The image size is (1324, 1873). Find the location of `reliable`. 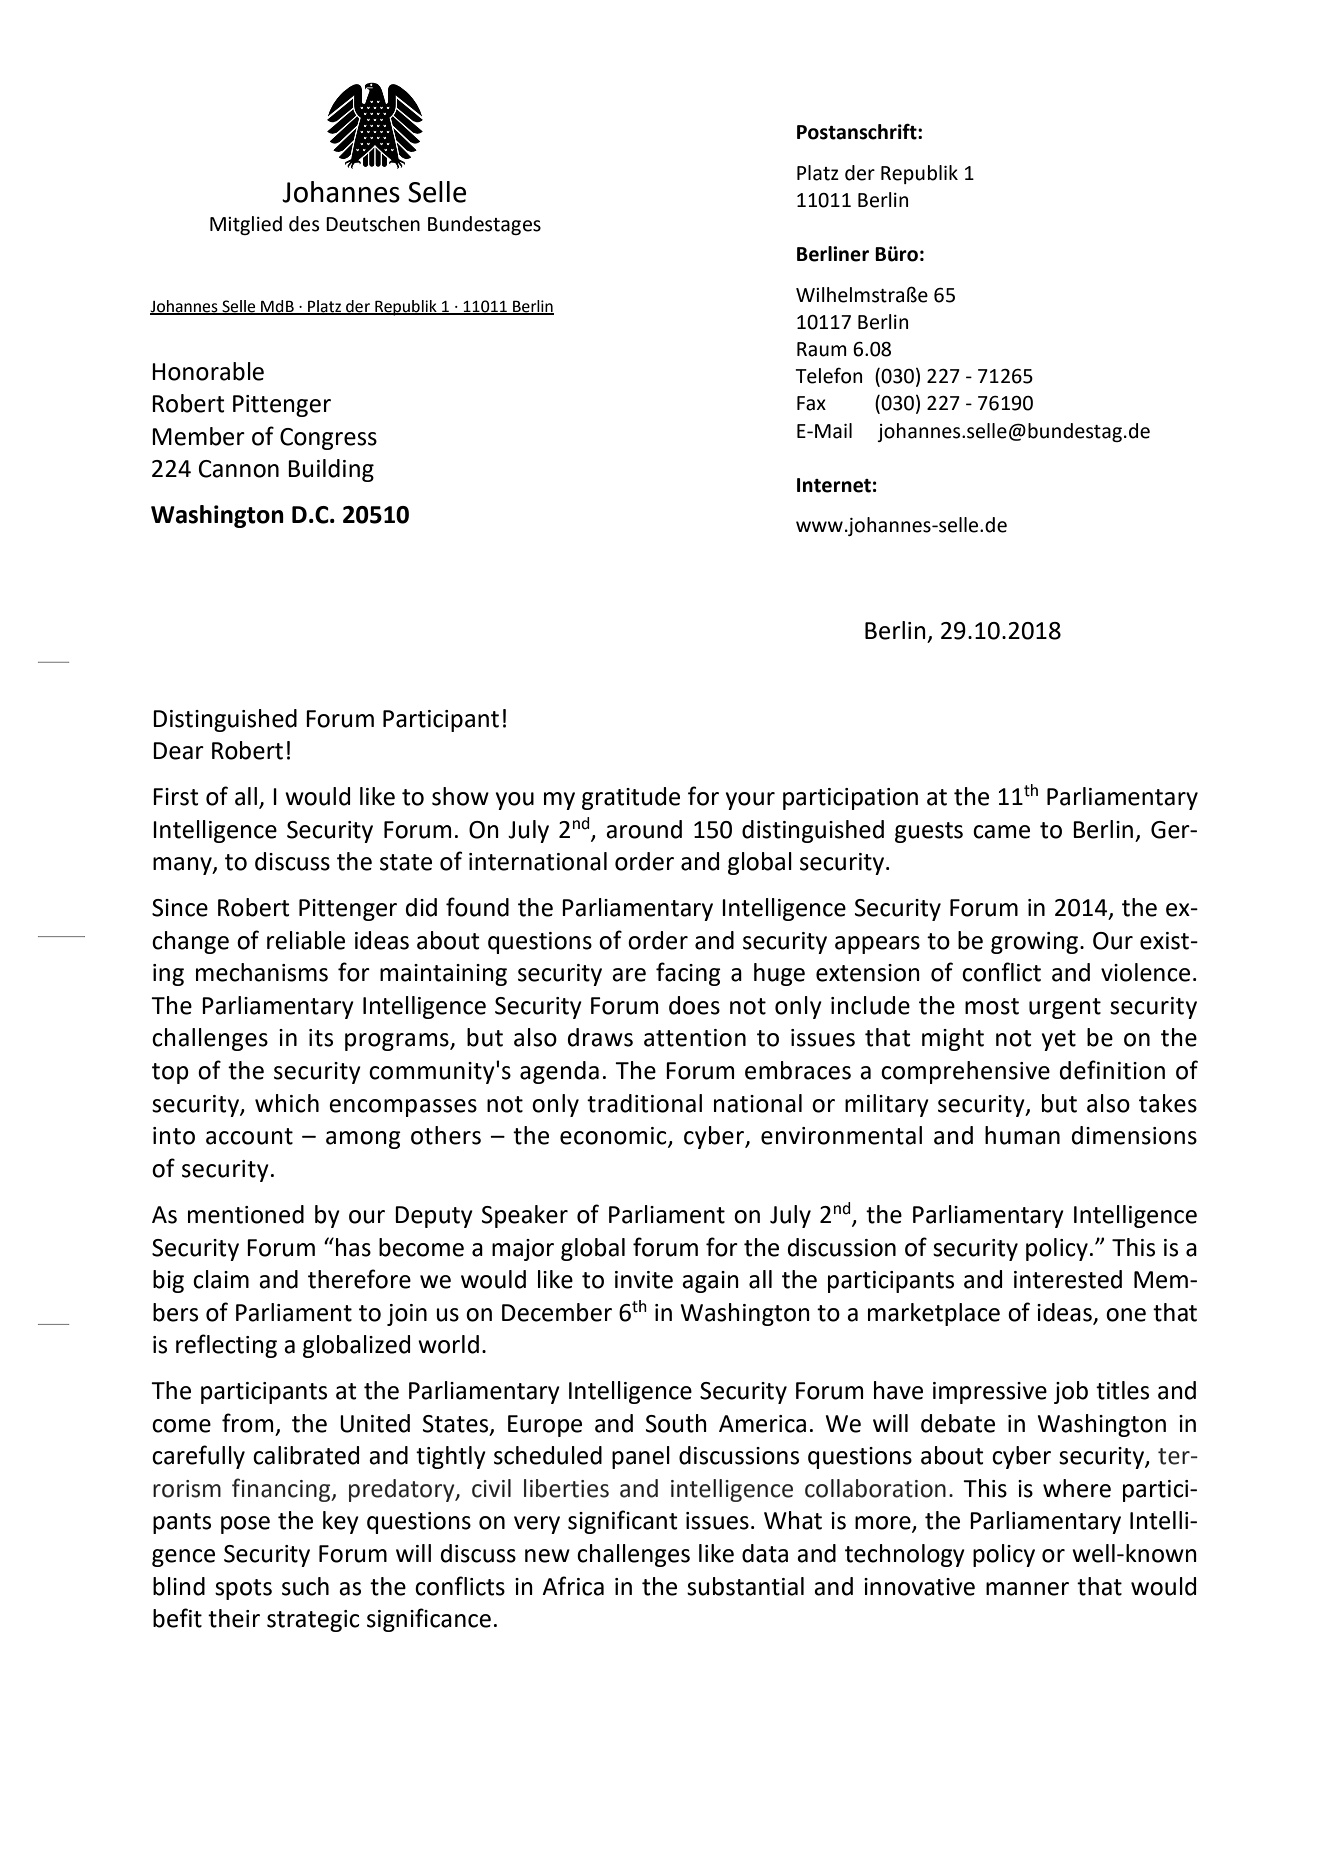

reliable is located at coordinates (306, 940).
